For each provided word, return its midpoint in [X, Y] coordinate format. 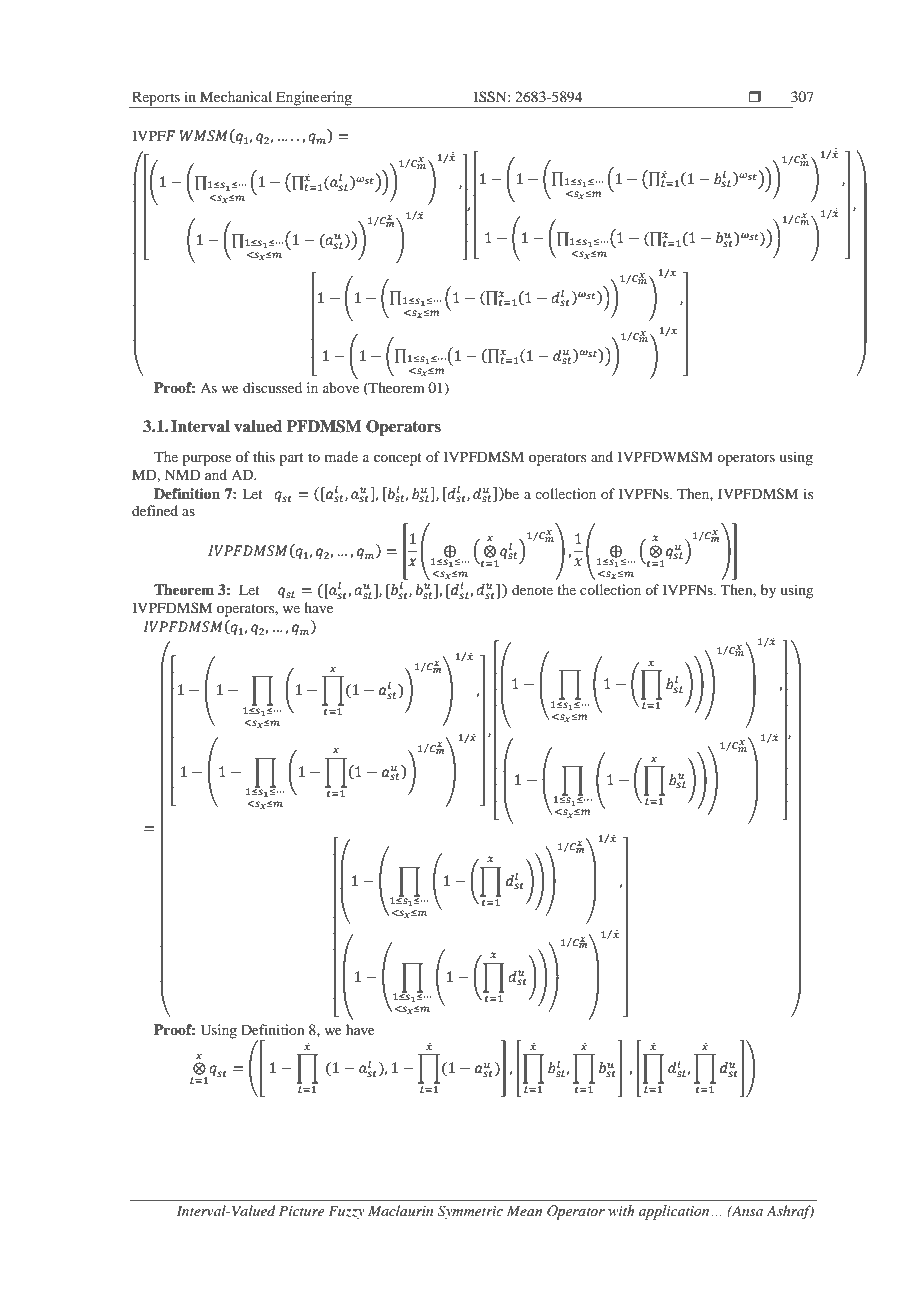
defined [155, 510]
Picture [301, 1211]
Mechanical [236, 96]
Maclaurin [400, 1210]
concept [398, 459]
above [341, 387]
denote [532, 589]
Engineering [314, 99]
